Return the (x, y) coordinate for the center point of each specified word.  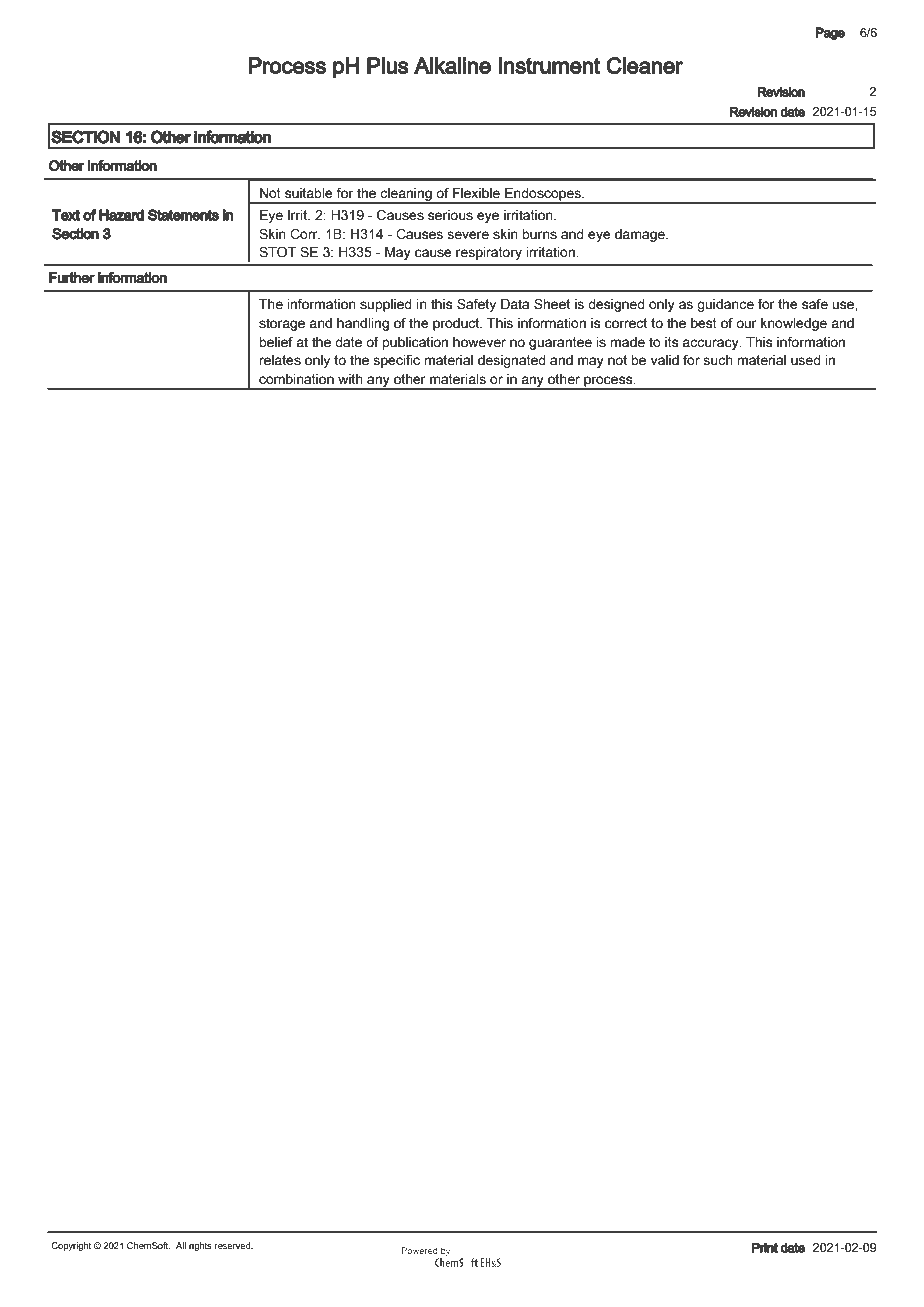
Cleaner (644, 65)
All (181, 1245)
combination (296, 379)
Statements (183, 215)
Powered (419, 1250)
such (718, 360)
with (350, 379)
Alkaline (452, 65)
